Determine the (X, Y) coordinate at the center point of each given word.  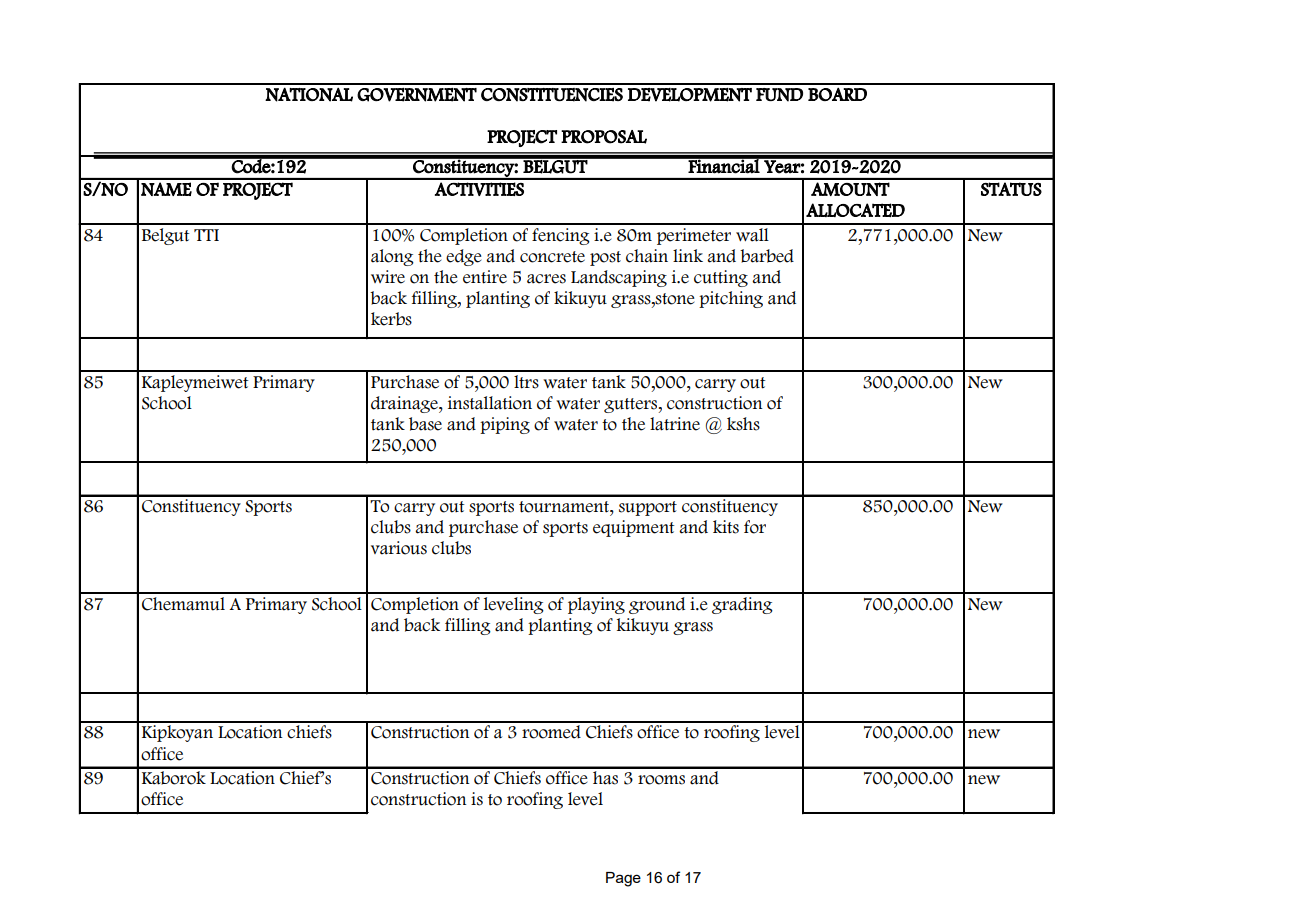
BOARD (837, 94)
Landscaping (619, 278)
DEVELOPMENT (690, 95)
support (648, 508)
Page (623, 879)
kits (726, 527)
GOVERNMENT (417, 95)
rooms (661, 780)
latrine (675, 424)
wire (388, 277)
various (399, 548)
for (755, 527)
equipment (633, 528)
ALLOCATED (855, 210)
